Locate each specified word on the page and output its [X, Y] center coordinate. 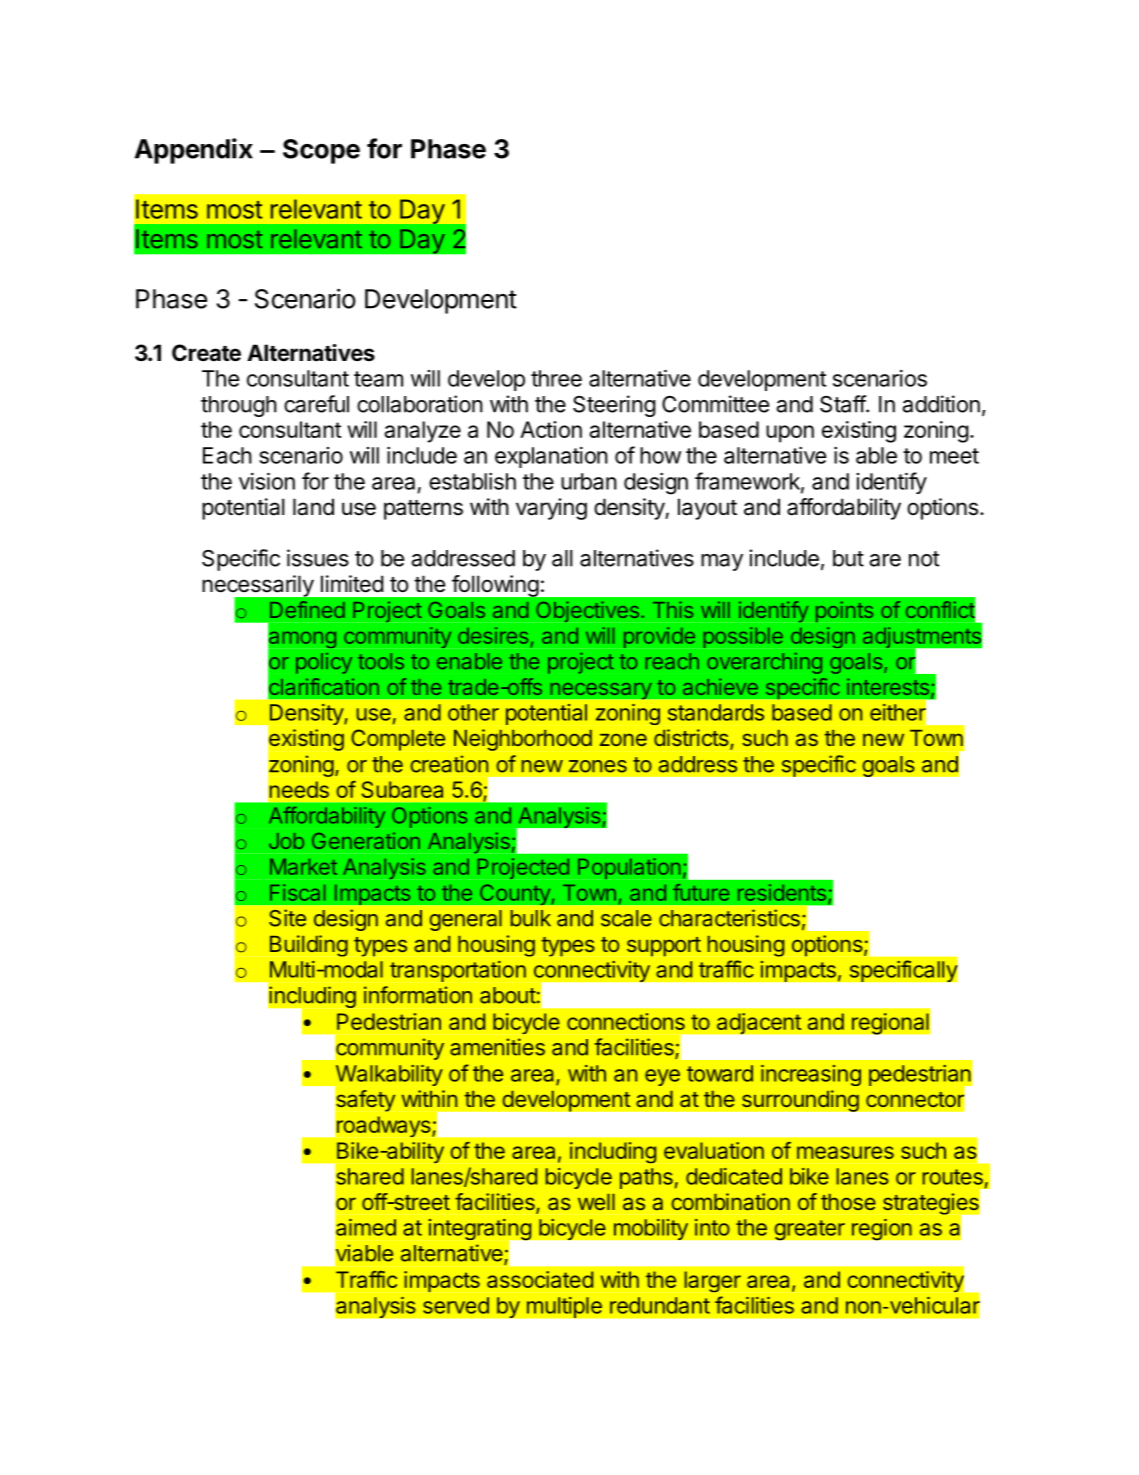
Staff [843, 404]
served [456, 1305]
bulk [531, 918]
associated [540, 1279]
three [556, 378]
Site [287, 918]
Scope [321, 151]
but [848, 558]
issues [318, 558]
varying [551, 509]
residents [782, 892]
